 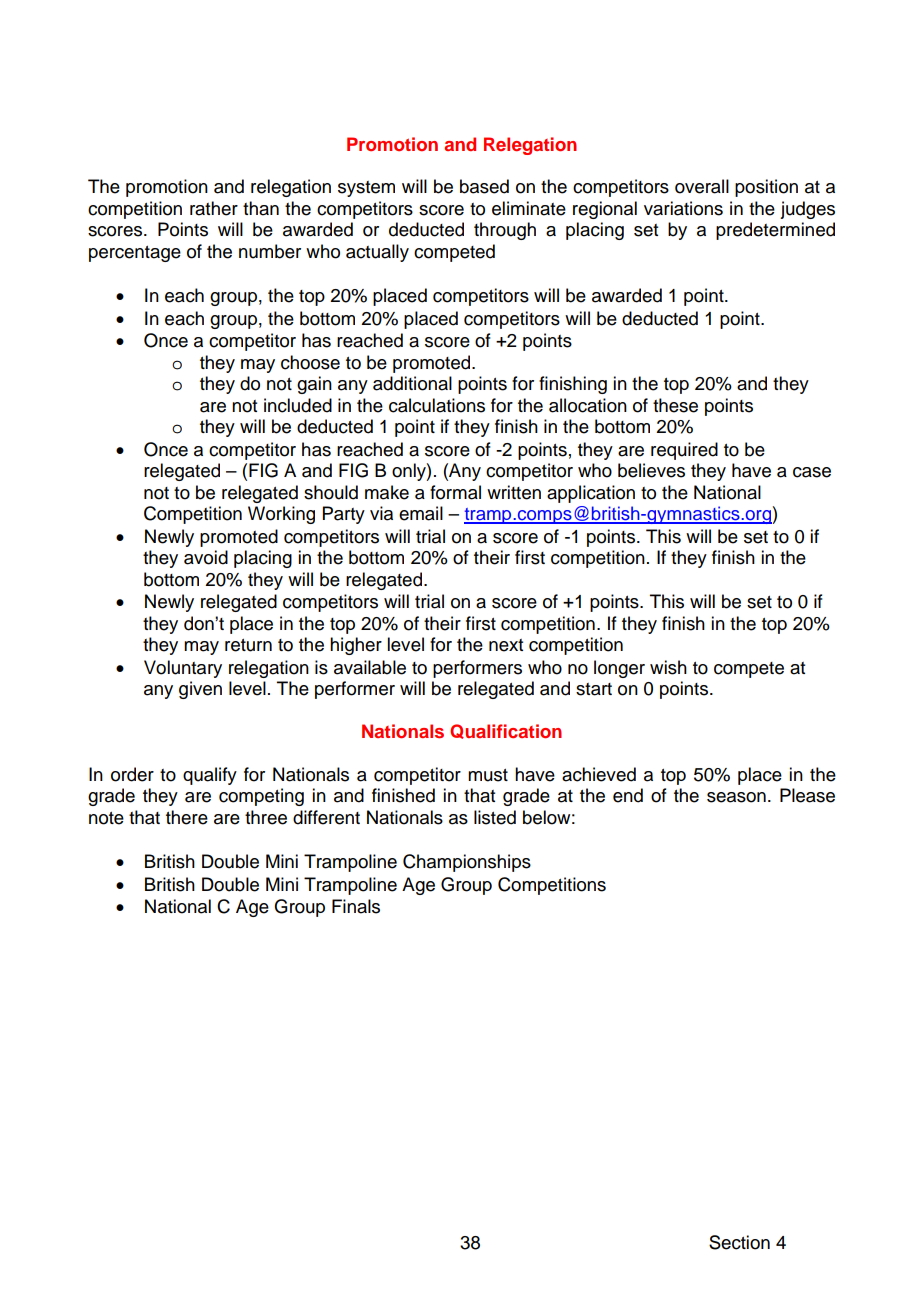 I want to click on Championships, so click(x=467, y=863).
